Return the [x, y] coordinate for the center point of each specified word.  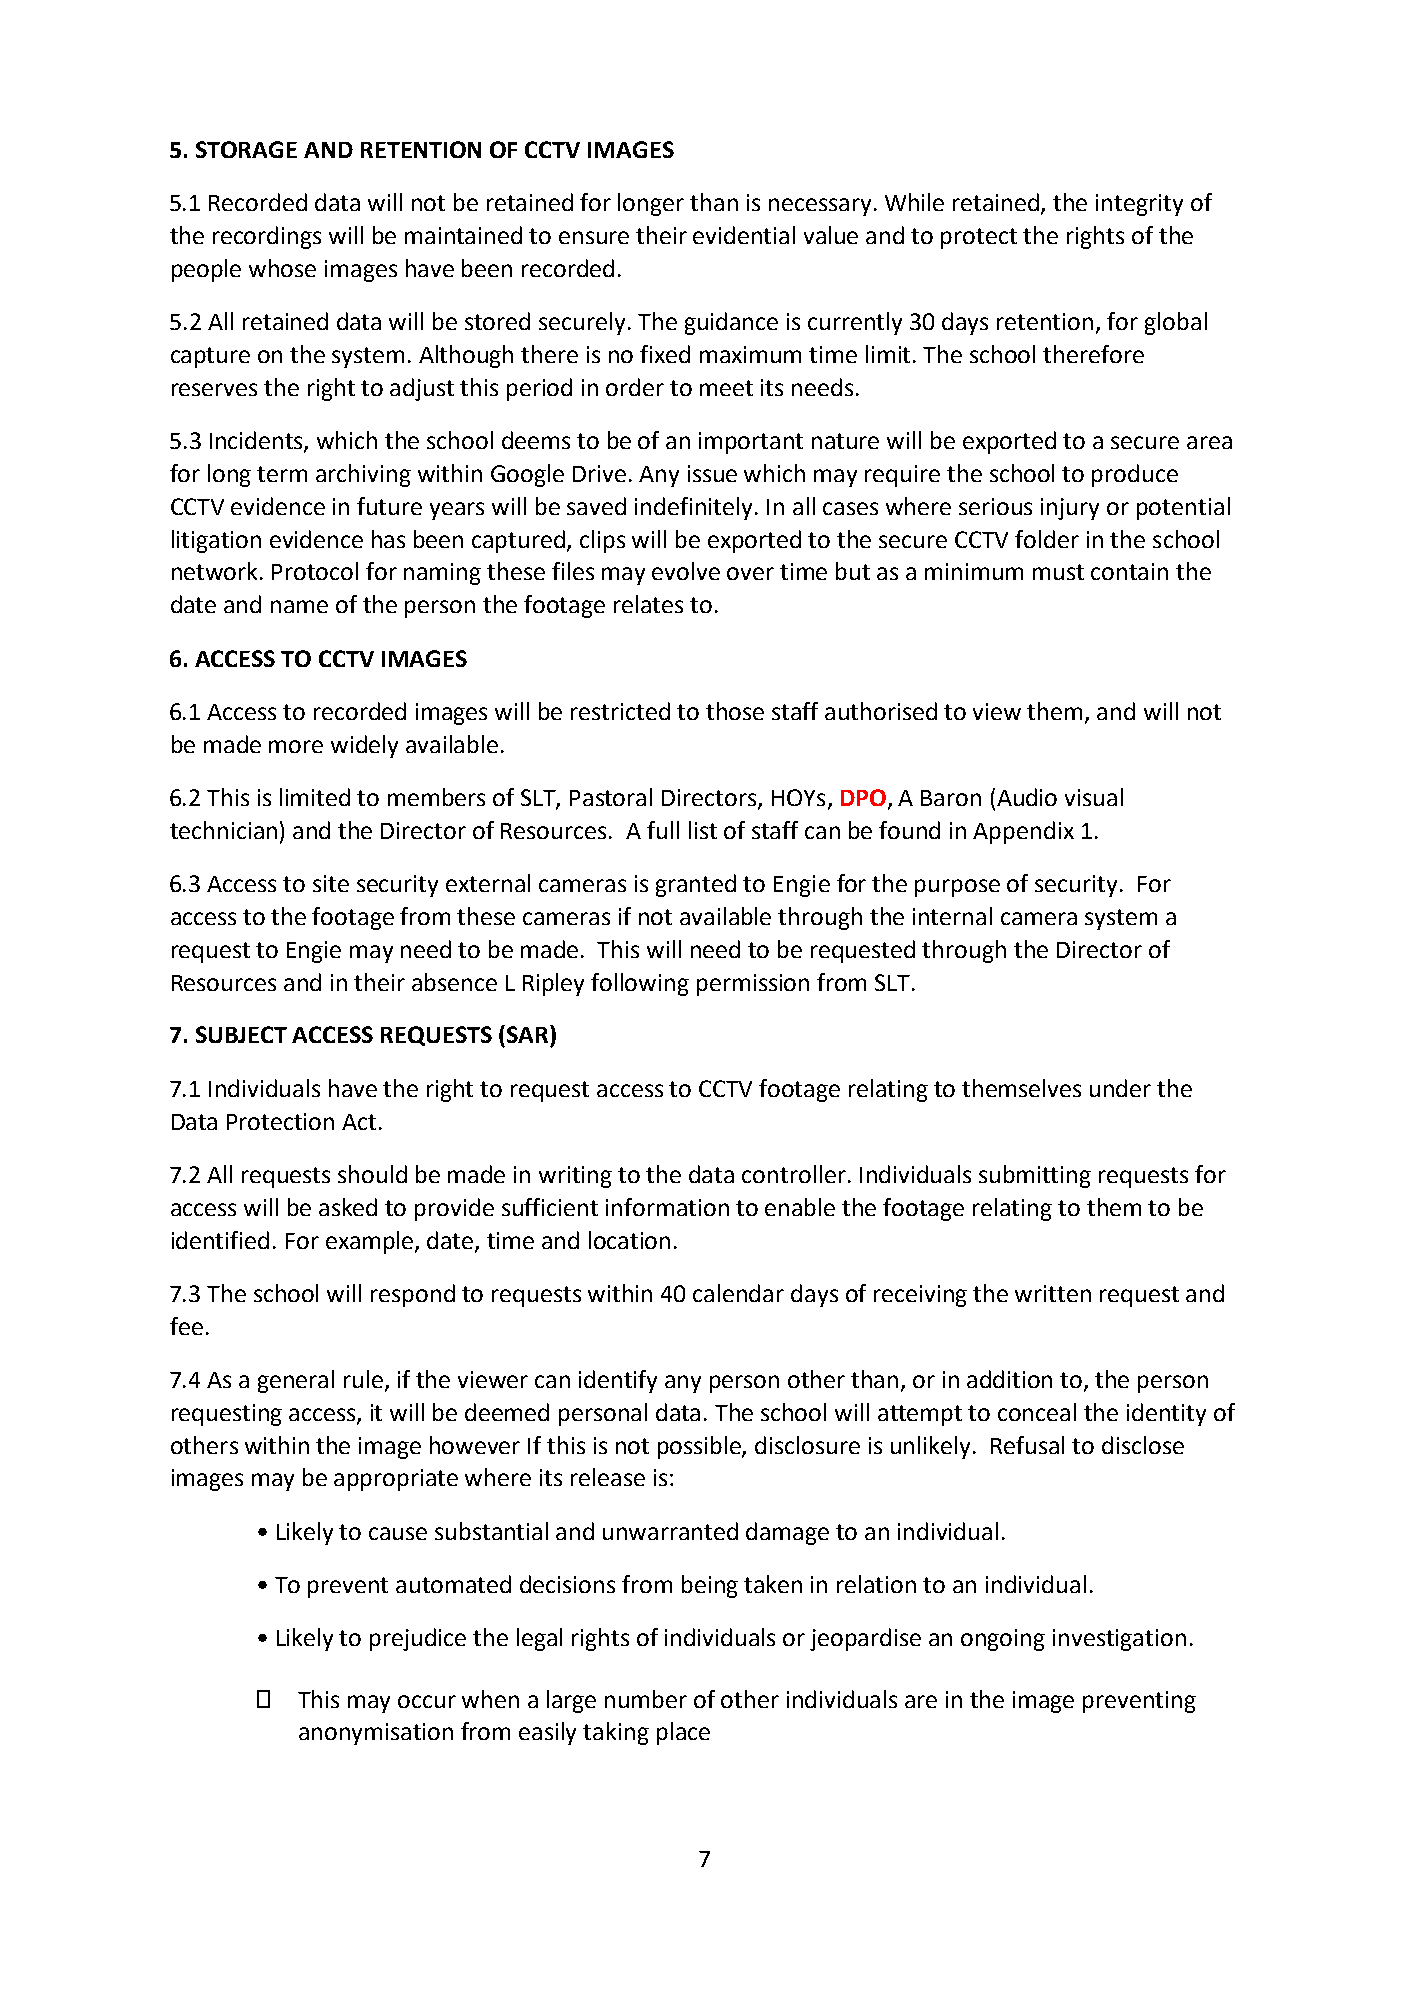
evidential [744, 235]
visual [1094, 797]
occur [427, 1701]
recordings [267, 237]
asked [348, 1207]
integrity [1139, 205]
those [735, 711]
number [646, 1699]
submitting [1035, 1176]
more [296, 746]
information [667, 1207]
